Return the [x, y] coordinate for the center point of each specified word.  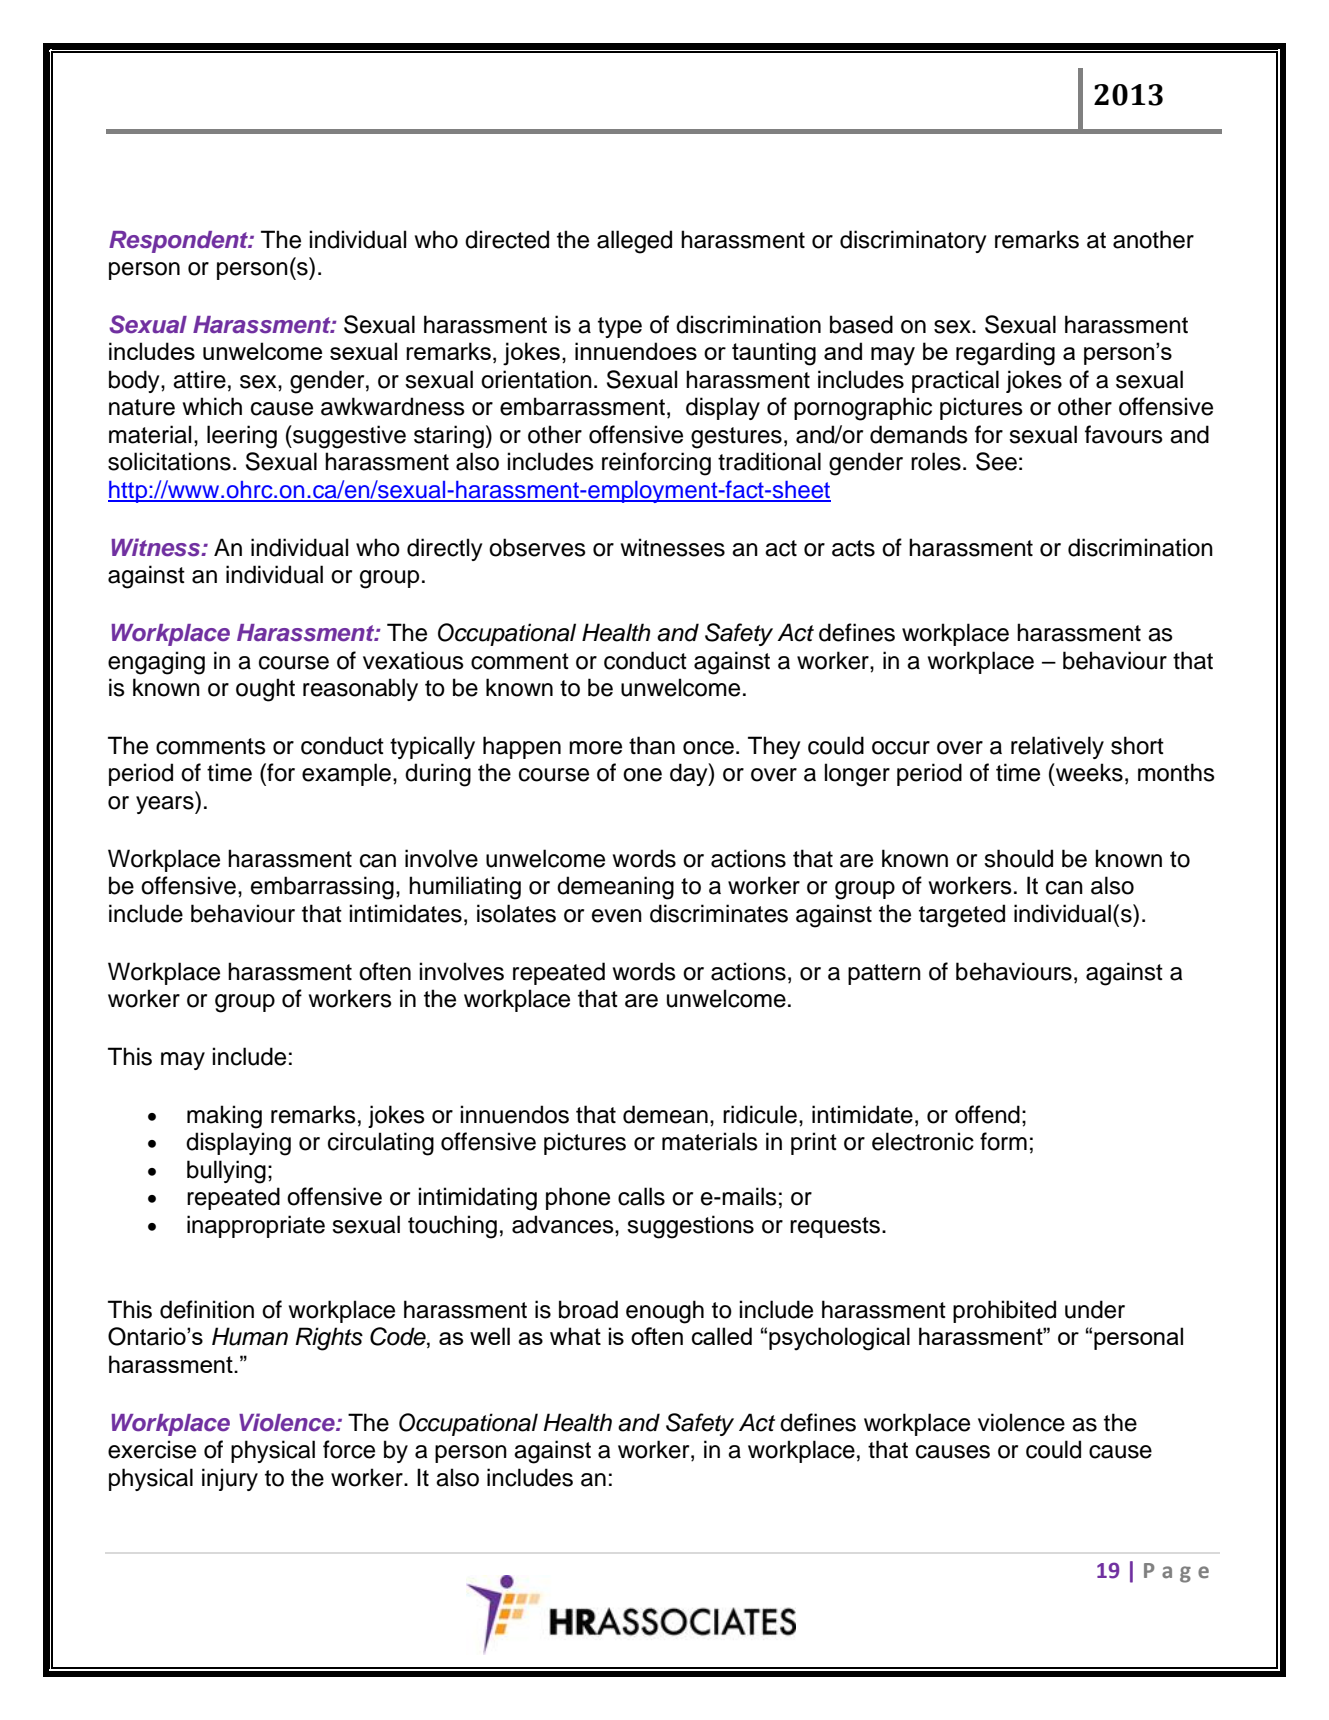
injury [230, 1479]
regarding [1005, 354]
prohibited [1004, 1311]
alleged [634, 242]
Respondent [179, 242]
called [722, 1336]
